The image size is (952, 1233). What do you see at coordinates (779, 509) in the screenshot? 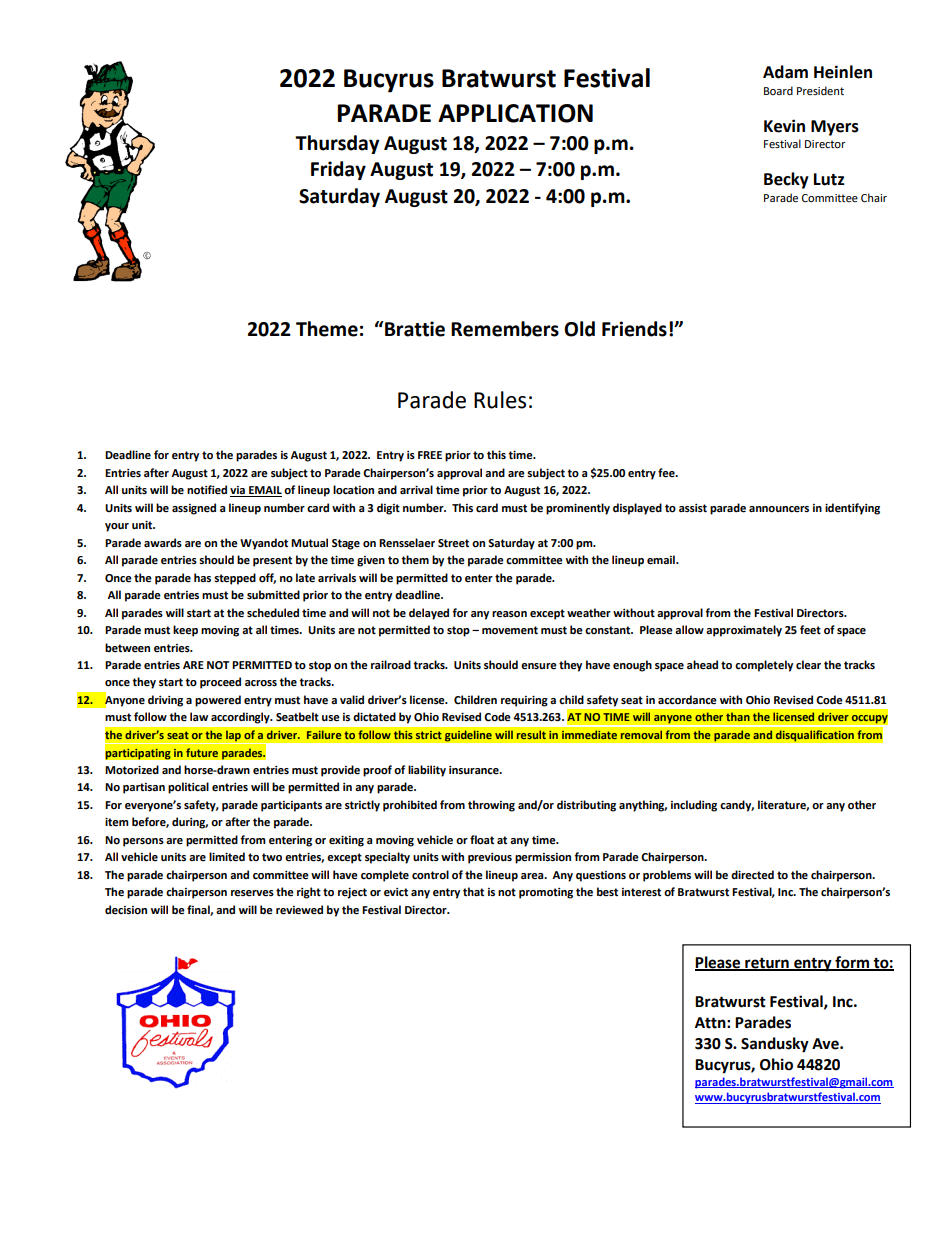
I see `announcers` at bounding box center [779, 509].
